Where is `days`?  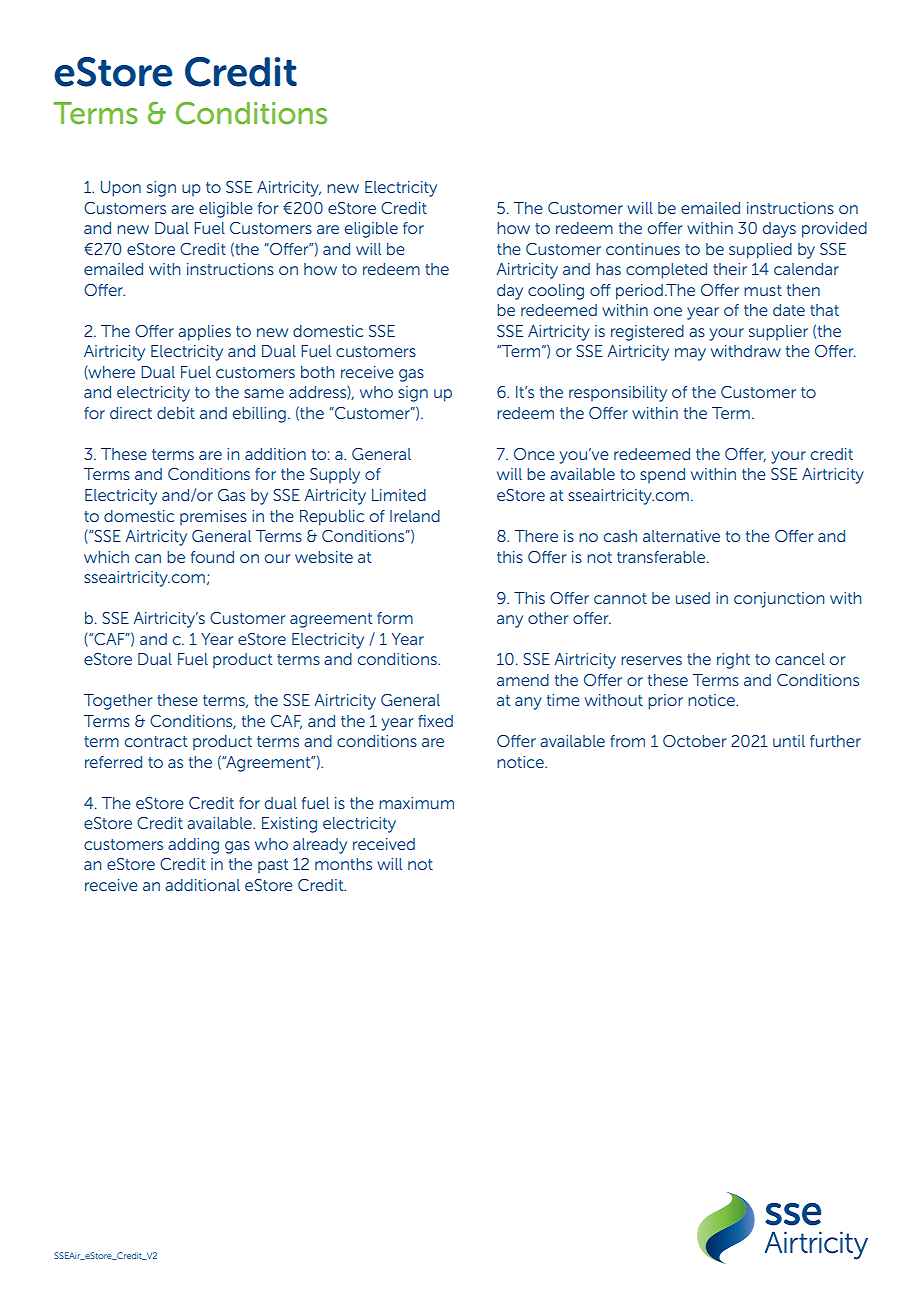 days is located at coordinates (779, 230).
